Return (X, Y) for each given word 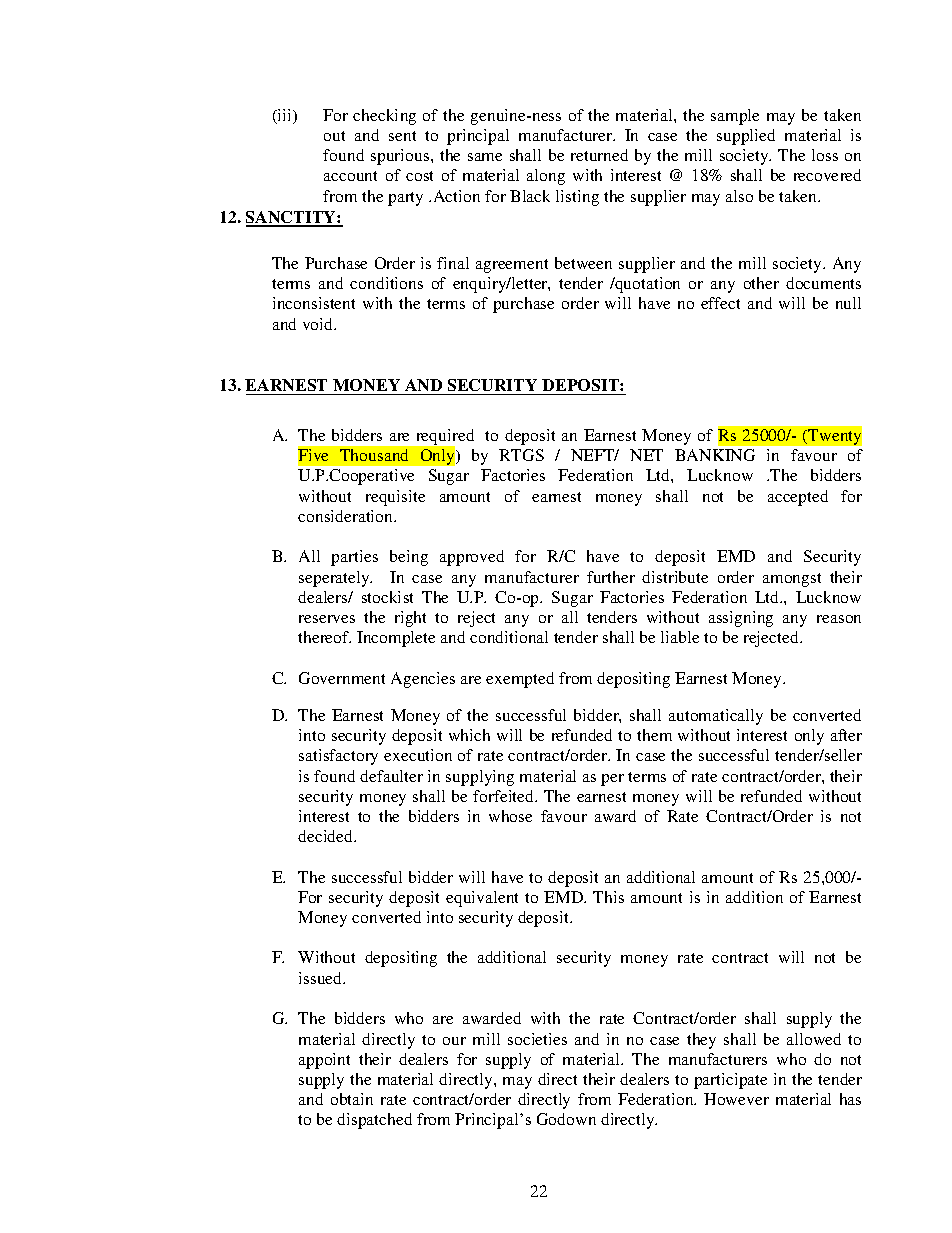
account (350, 176)
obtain (352, 1099)
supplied (746, 137)
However (736, 1099)
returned (599, 155)
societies (537, 1039)
